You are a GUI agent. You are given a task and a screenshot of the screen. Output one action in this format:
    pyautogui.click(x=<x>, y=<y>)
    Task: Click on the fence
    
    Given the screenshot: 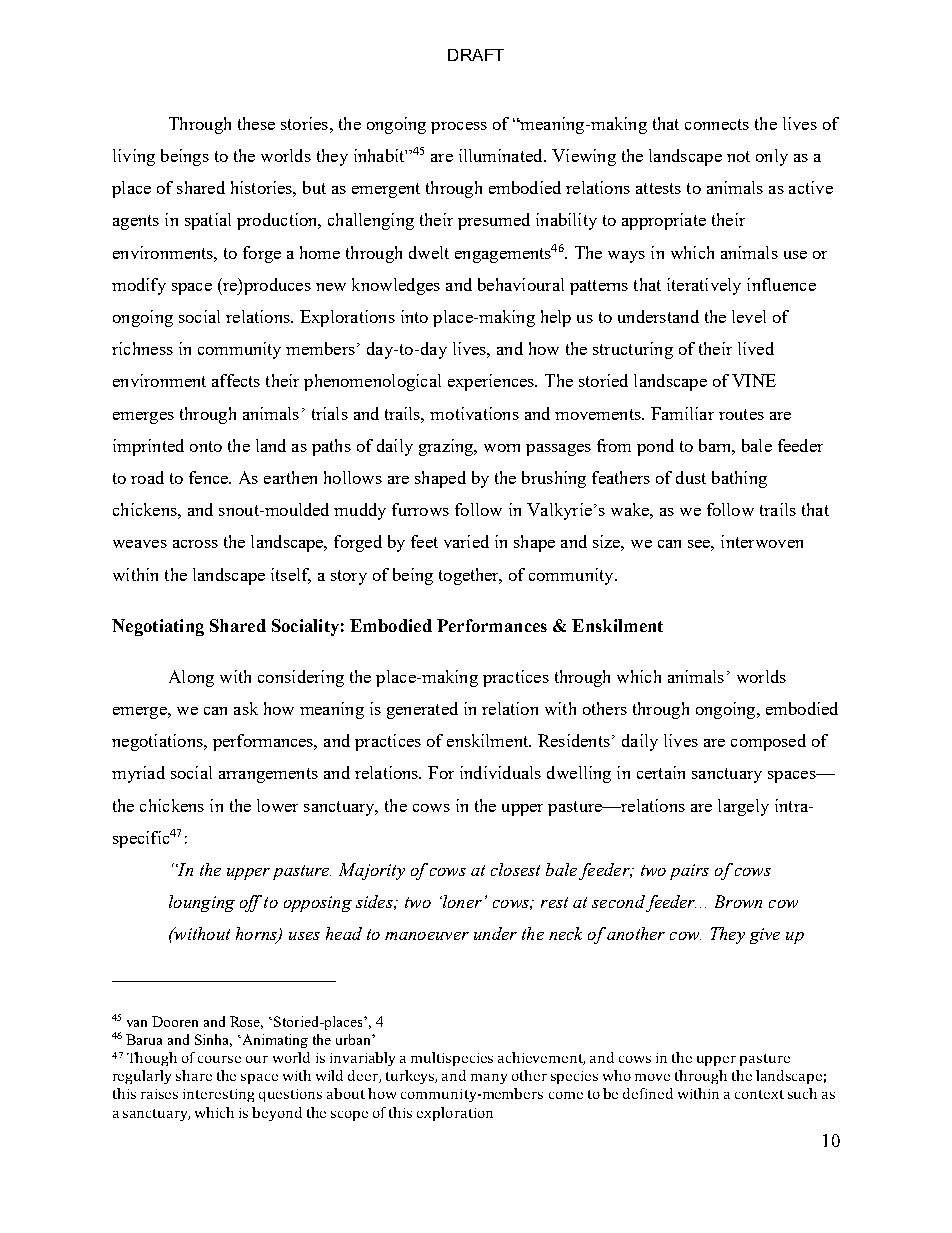 What is the action you would take?
    pyautogui.click(x=210, y=477)
